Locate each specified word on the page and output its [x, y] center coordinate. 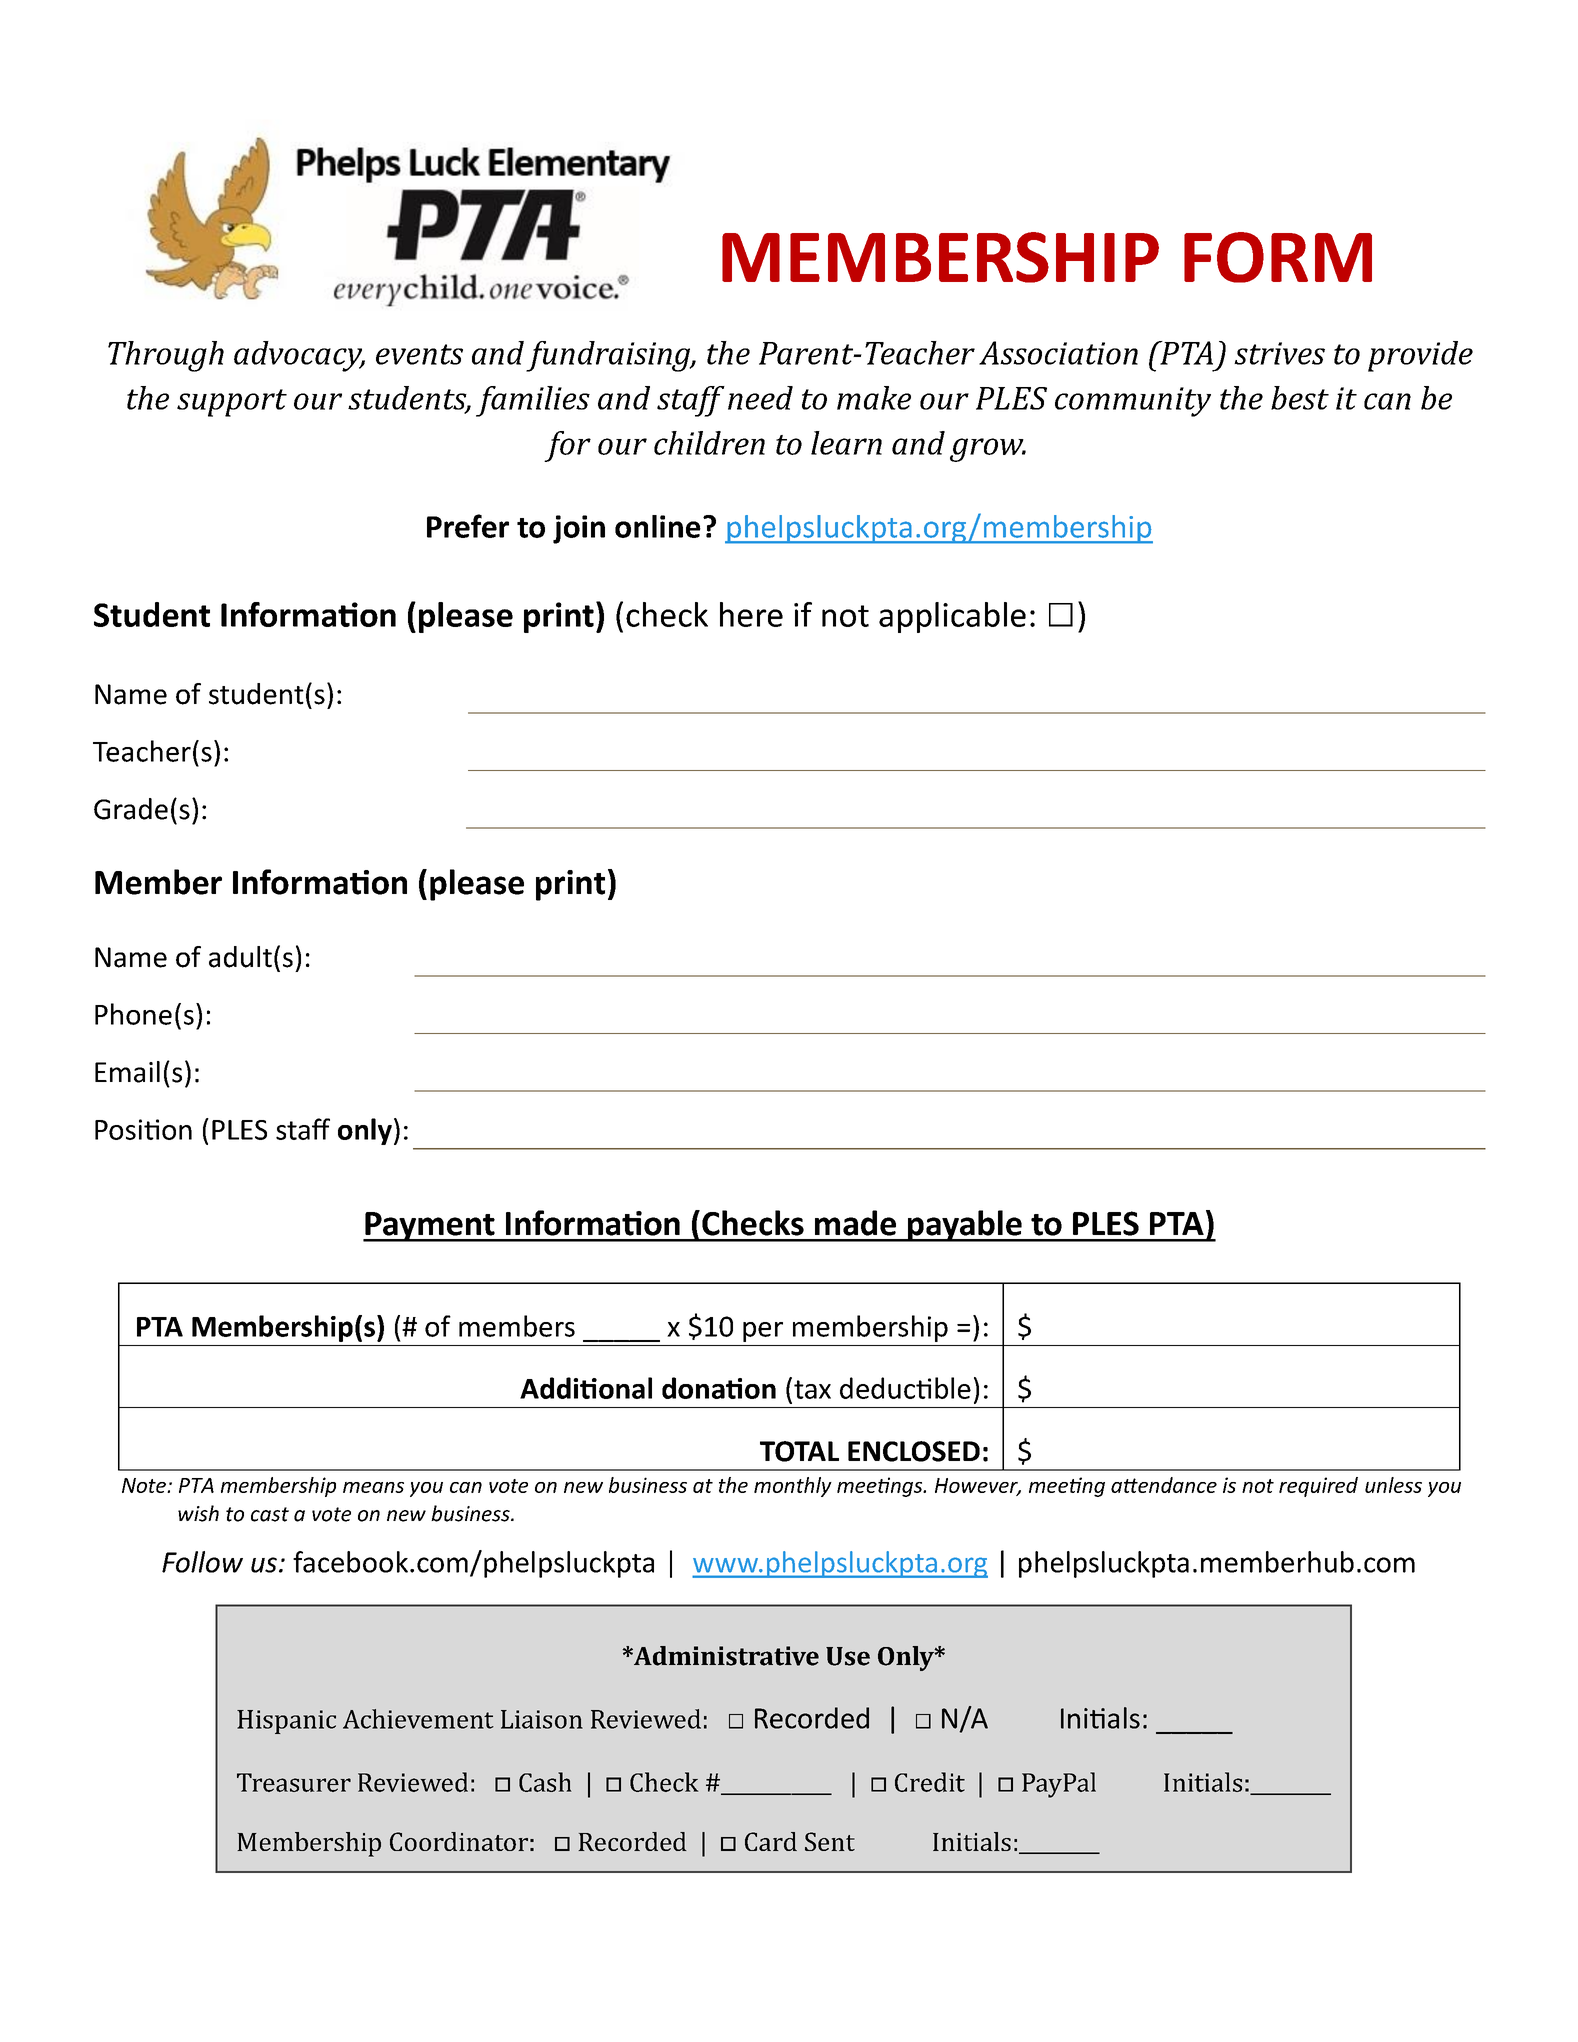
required [1318, 1487]
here [751, 614]
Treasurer [294, 1782]
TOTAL [799, 1451]
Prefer [468, 526]
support [232, 403]
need [760, 398]
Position [143, 1129]
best [1300, 398]
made [855, 1223]
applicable [952, 617]
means [373, 1487]
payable [964, 1226]
